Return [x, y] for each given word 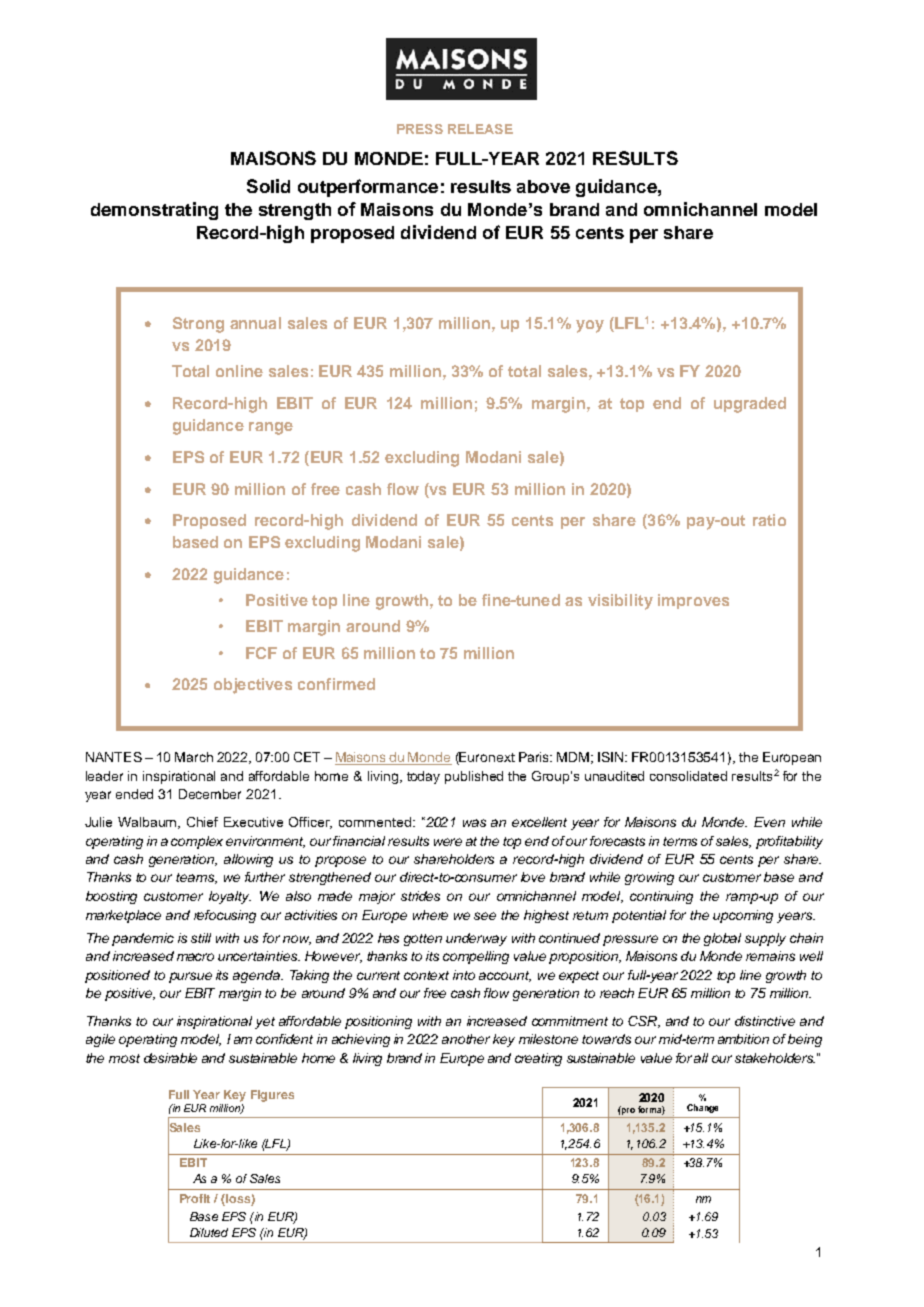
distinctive [765, 1021]
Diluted [209, 1232]
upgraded [750, 405]
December [210, 794]
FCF [261, 653]
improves [693, 601]
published [474, 777]
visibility [620, 602]
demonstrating [154, 211]
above [543, 186]
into [464, 975]
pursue [190, 977]
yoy [590, 326]
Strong [198, 325]
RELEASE [480, 129]
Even [769, 822]
